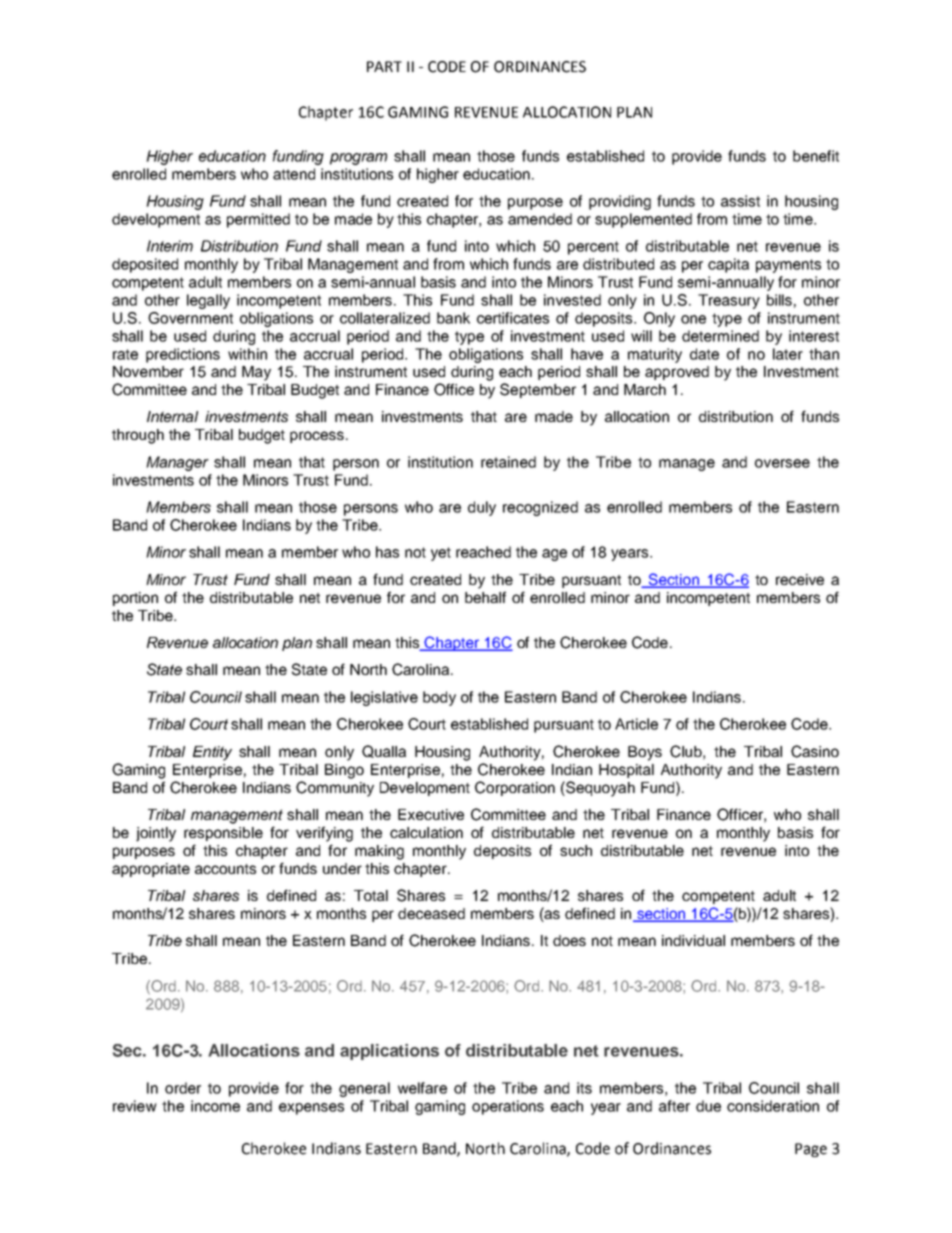 This page has height=1233, width=952. What do you see at coordinates (294, 174) in the page?
I see `attend` at bounding box center [294, 174].
